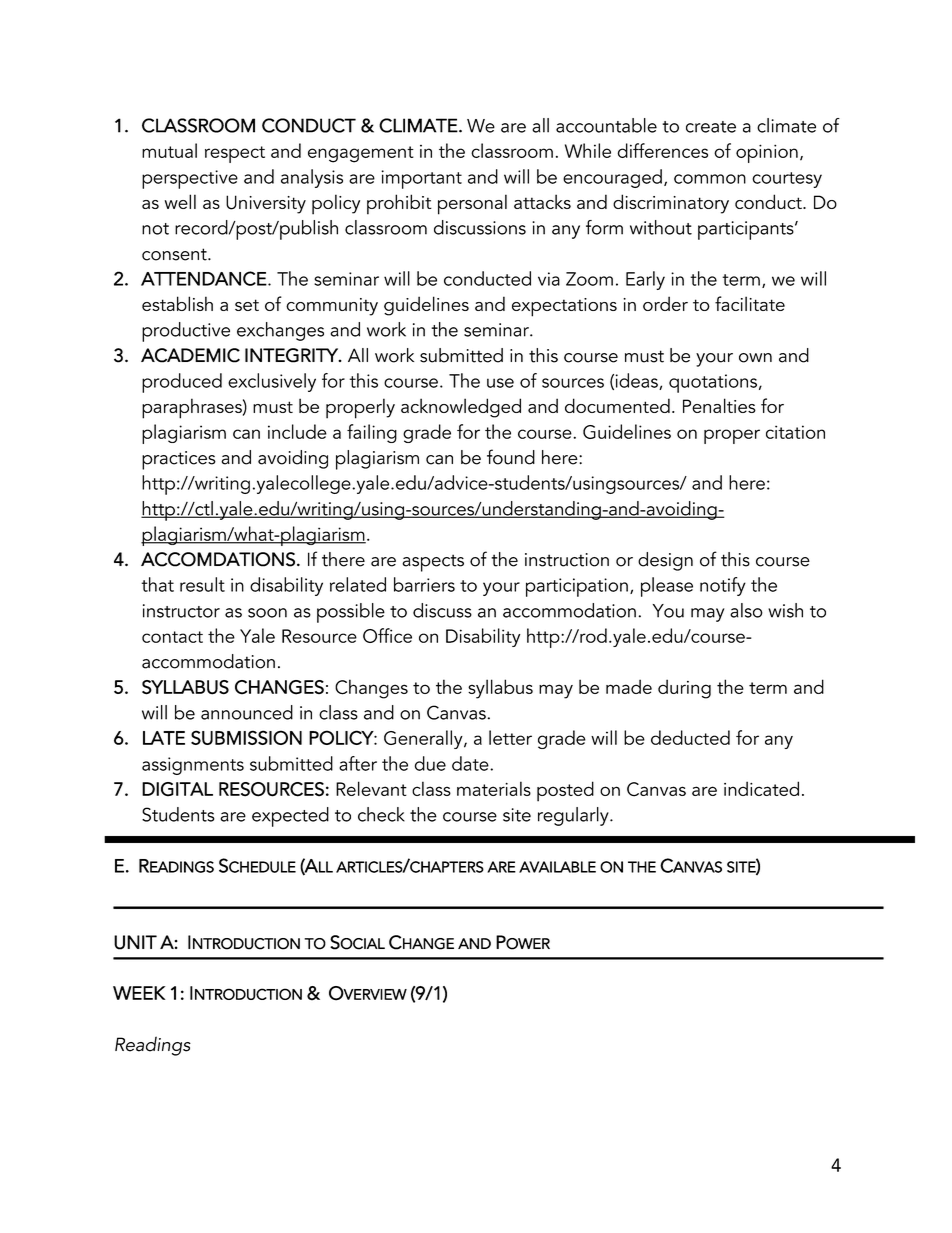 The image size is (952, 1233). I want to click on result, so click(202, 584).
